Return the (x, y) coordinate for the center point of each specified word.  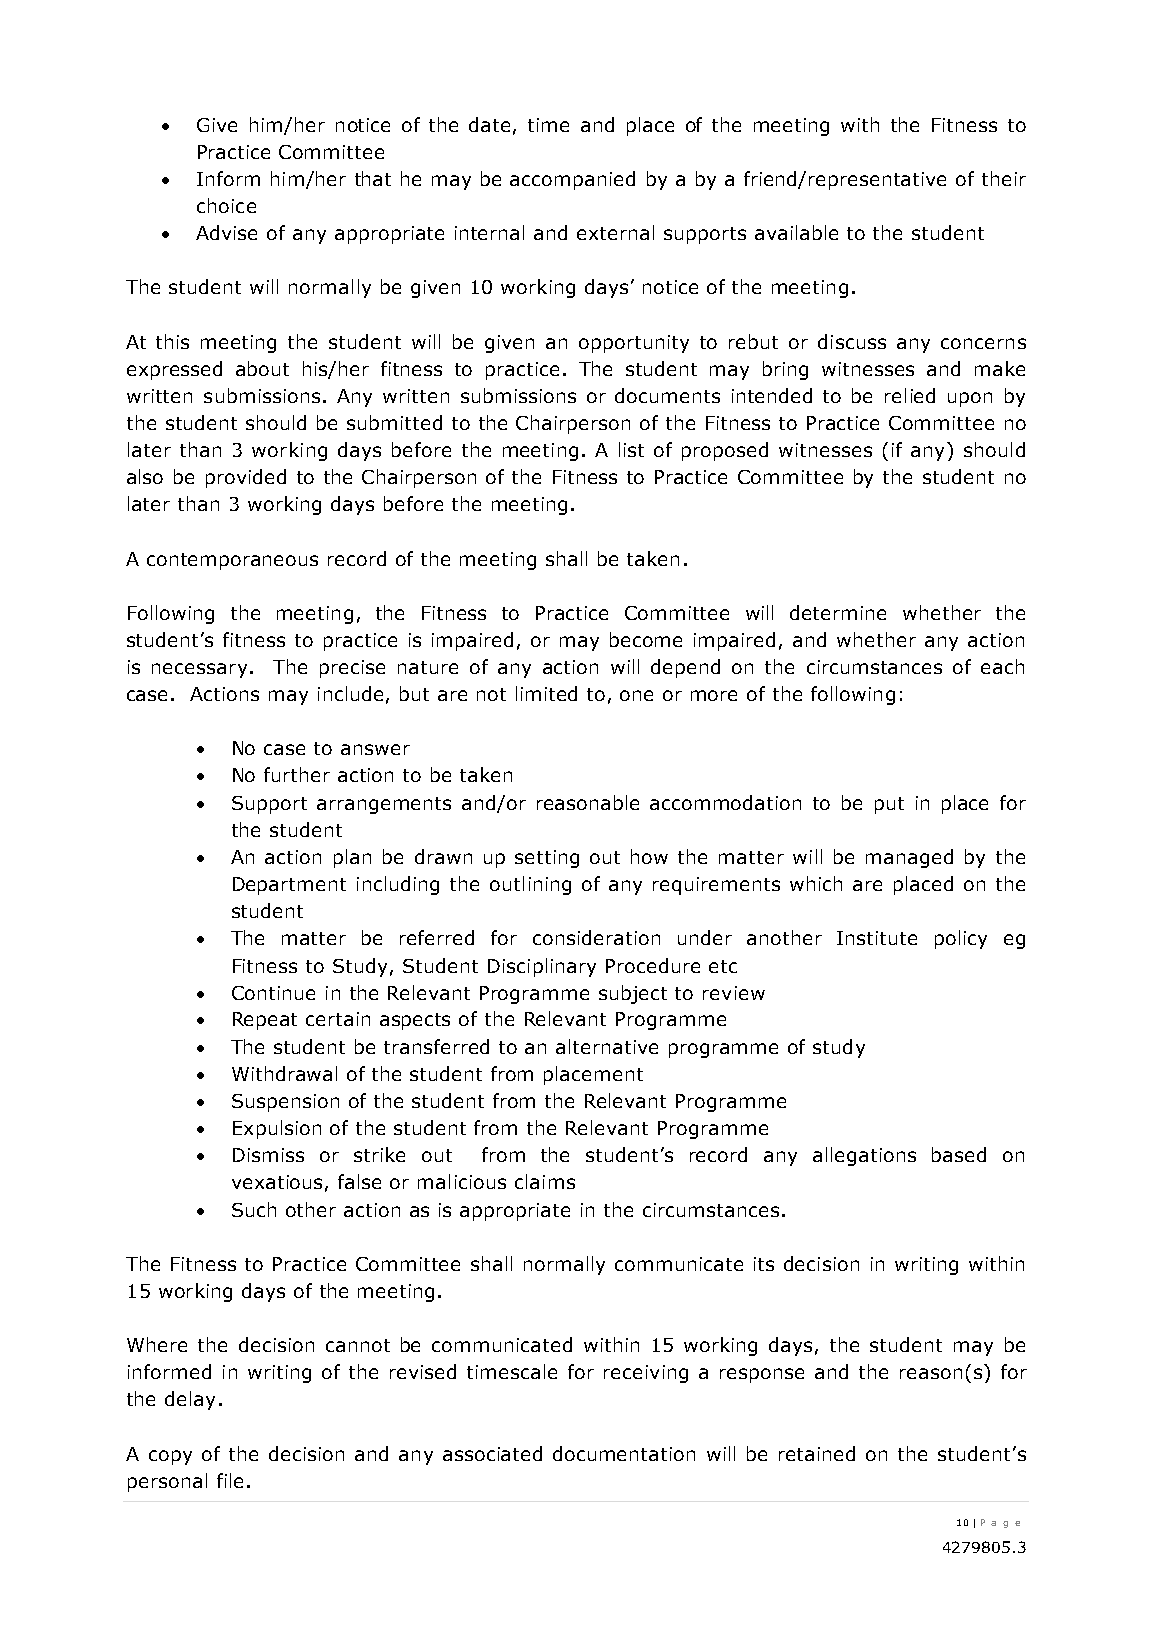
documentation (624, 1453)
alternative (607, 1046)
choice (226, 205)
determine (838, 612)
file (230, 1480)
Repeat (265, 1021)
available (796, 232)
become (646, 639)
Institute (877, 938)
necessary (199, 670)
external (615, 232)
